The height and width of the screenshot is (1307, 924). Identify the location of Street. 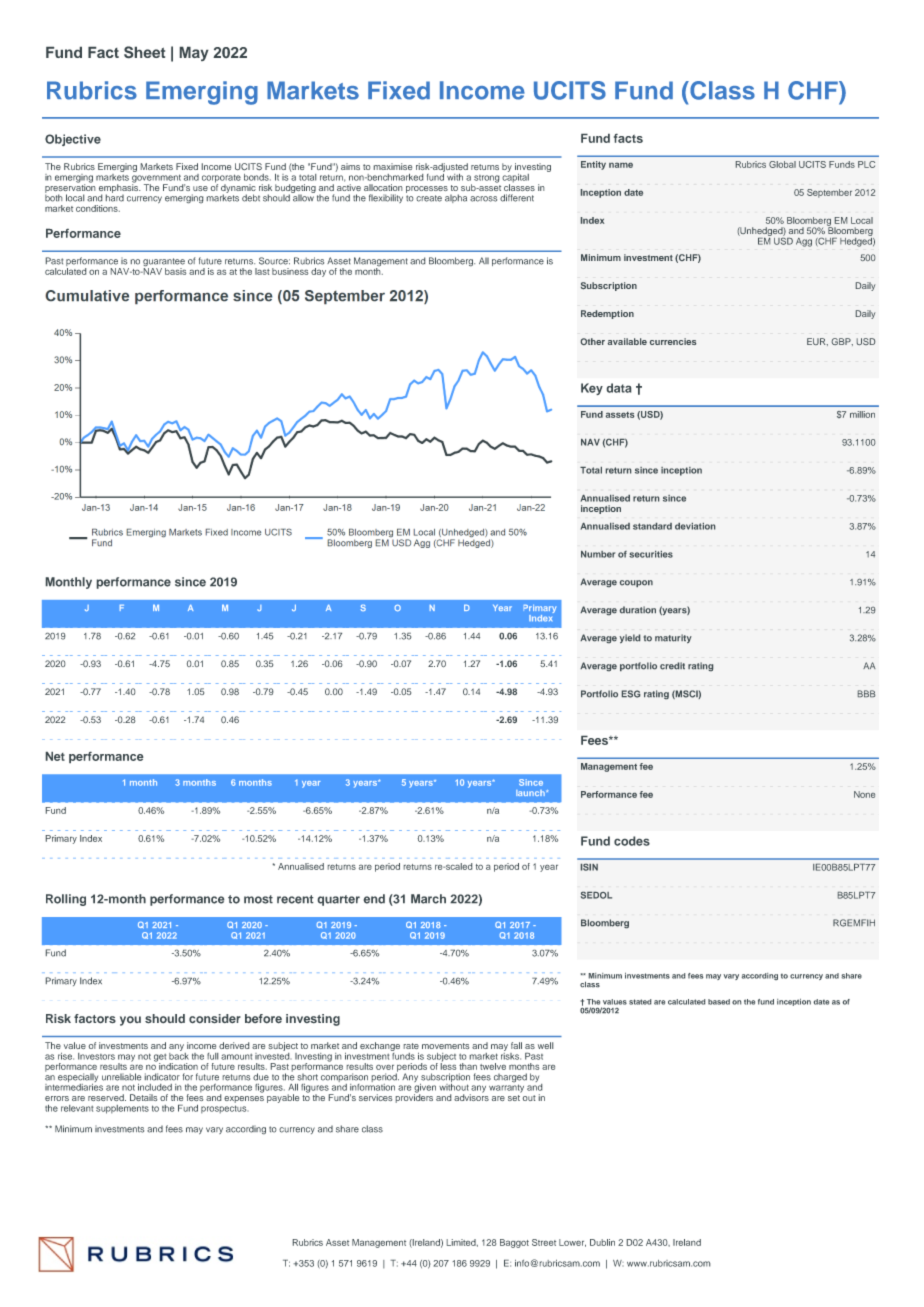
(544, 1242).
